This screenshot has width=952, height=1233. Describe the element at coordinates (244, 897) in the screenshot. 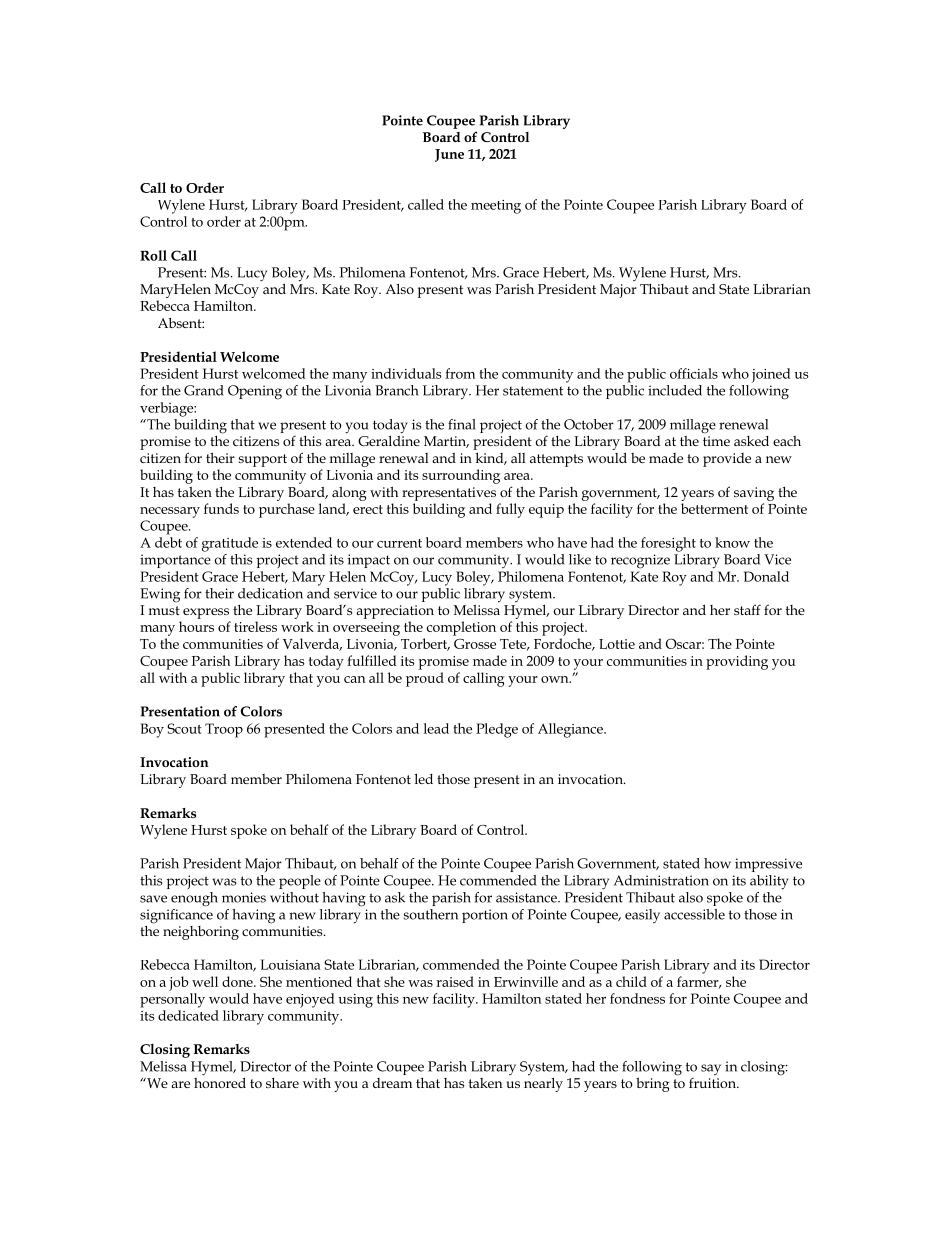

I see `monies` at that location.
